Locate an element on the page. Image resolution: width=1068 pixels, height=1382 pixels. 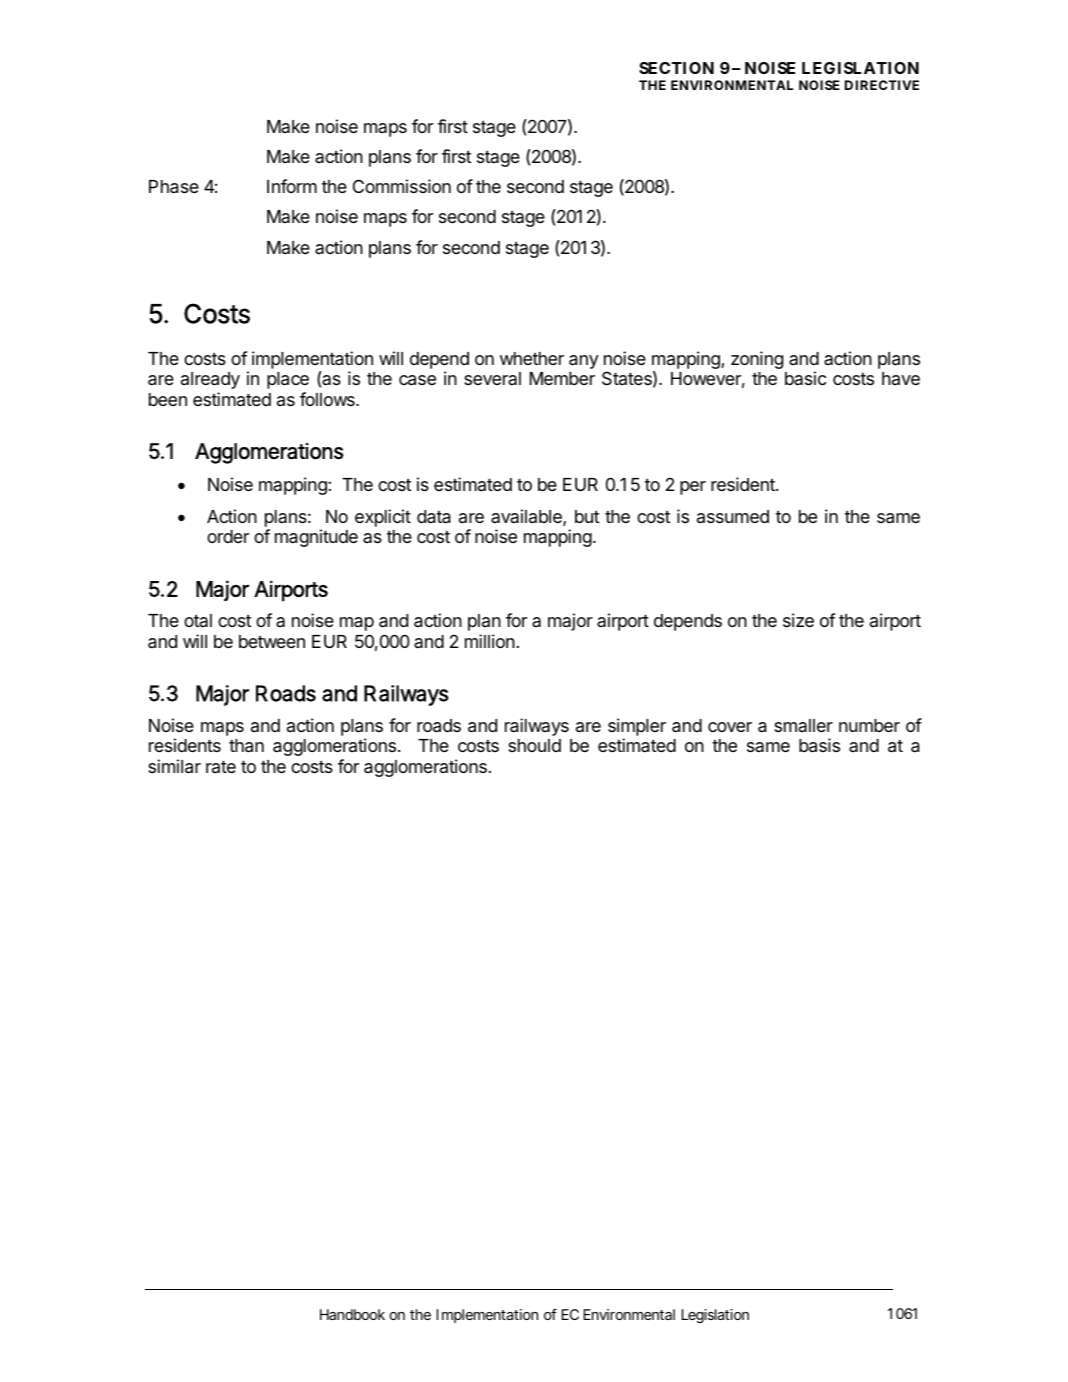
simpler is located at coordinates (637, 728).
